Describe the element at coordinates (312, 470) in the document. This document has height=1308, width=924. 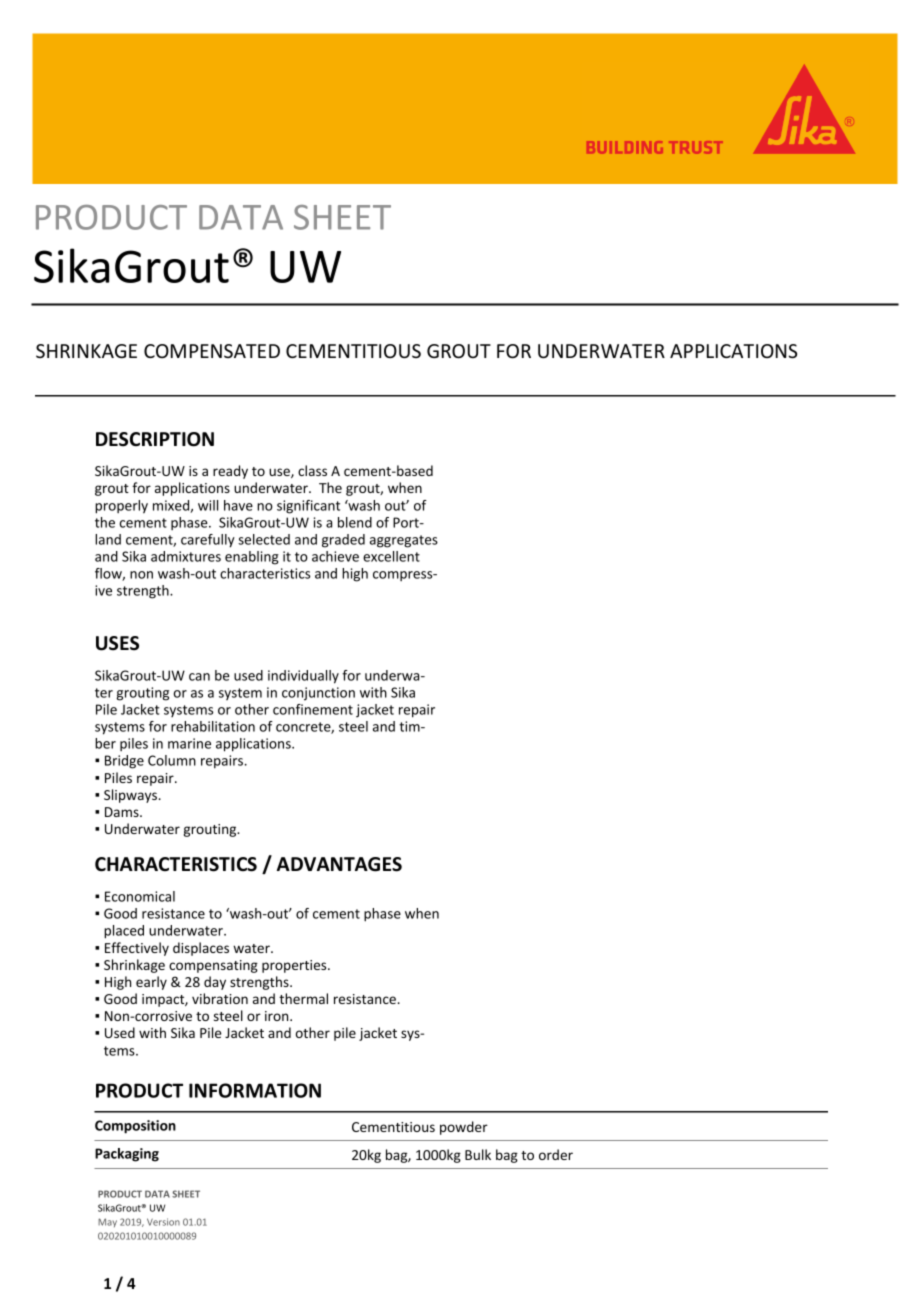
I see `class` at that location.
